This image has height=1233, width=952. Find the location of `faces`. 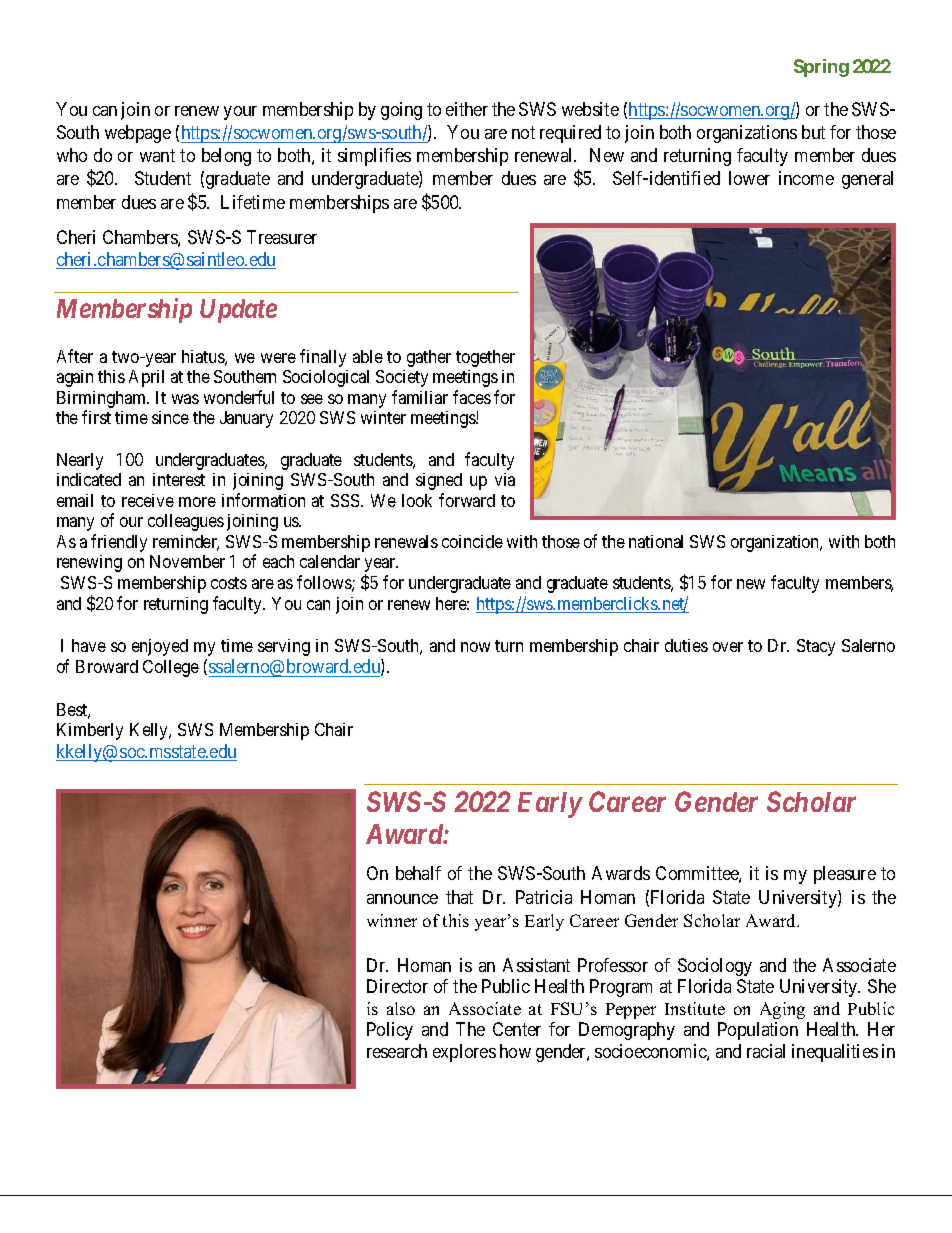

faces is located at coordinates (472, 397).
